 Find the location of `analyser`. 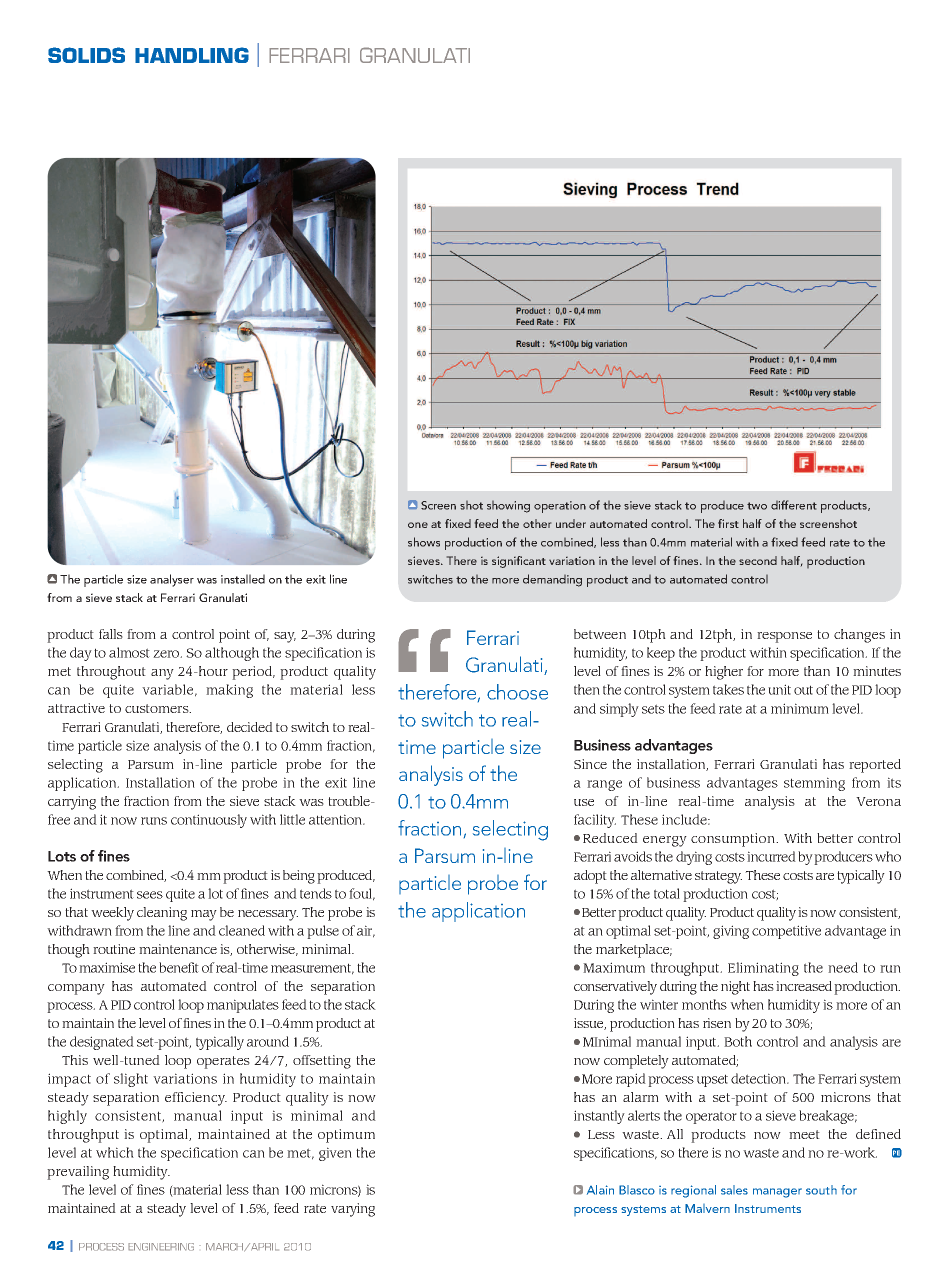

analyser is located at coordinates (172, 580).
